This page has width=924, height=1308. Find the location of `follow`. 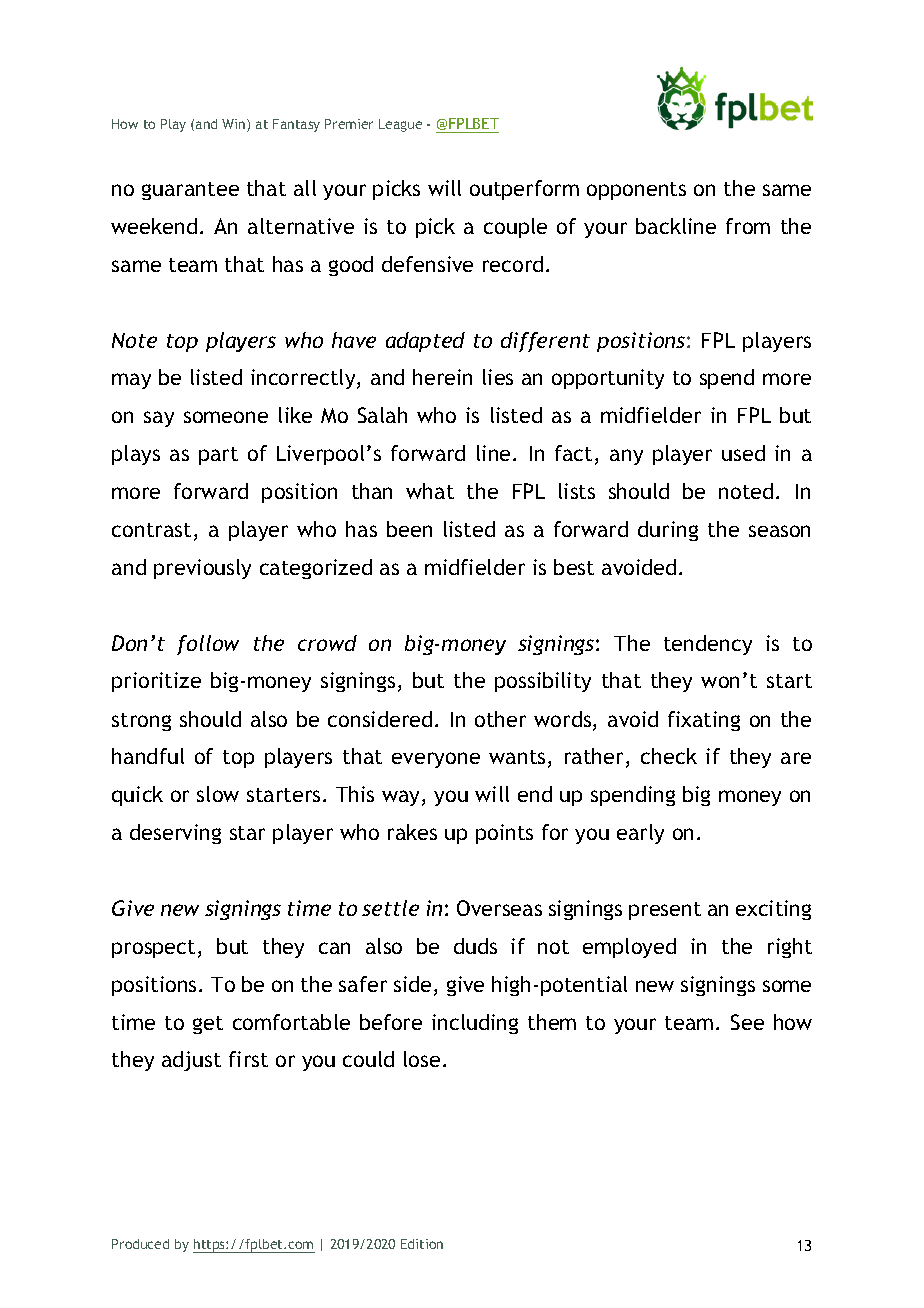

follow is located at coordinates (208, 645).
